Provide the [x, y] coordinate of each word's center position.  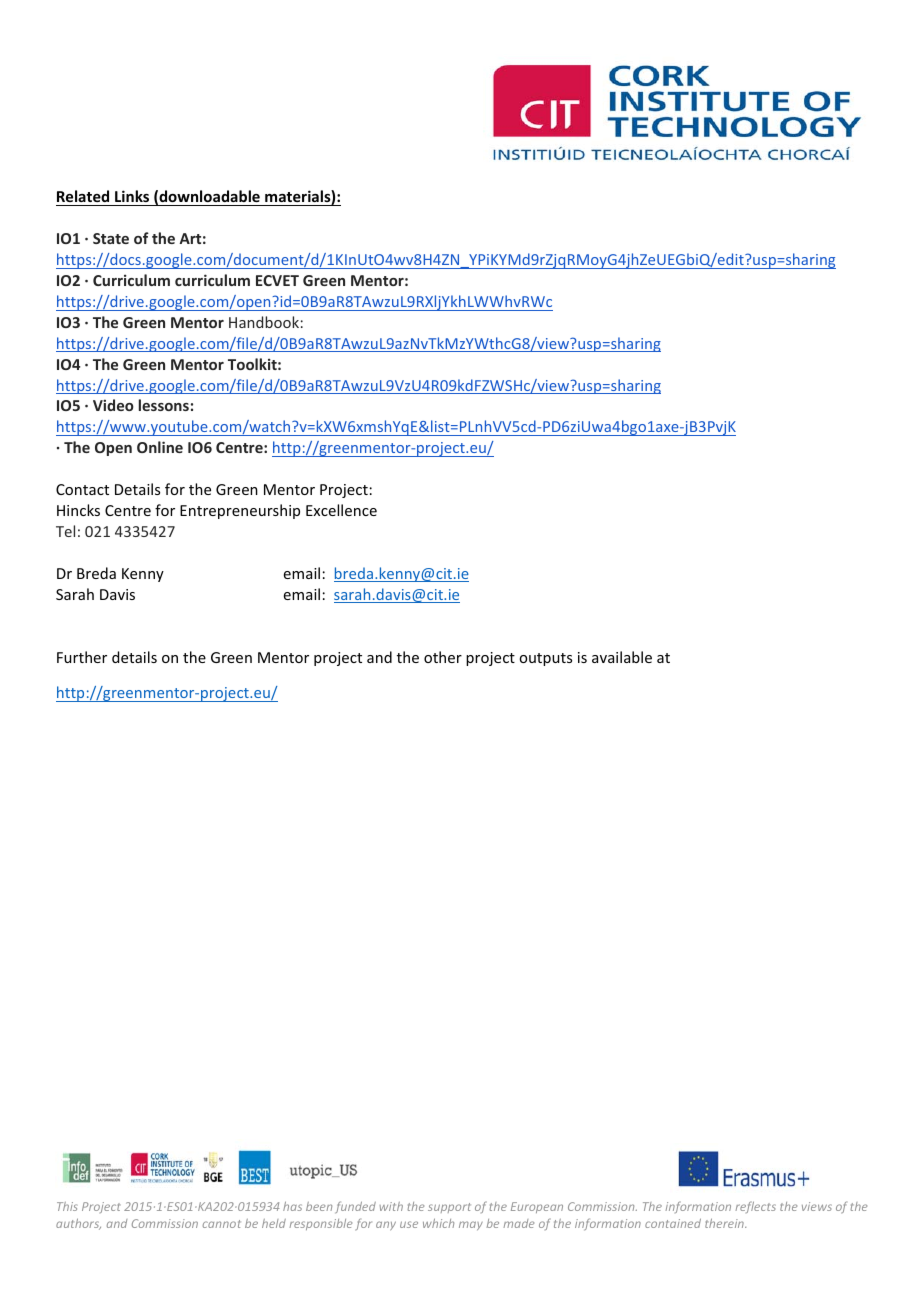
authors [78, 1224]
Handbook [264, 322]
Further [82, 657]
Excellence [341, 510]
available [622, 657]
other [443, 657]
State [111, 238]
